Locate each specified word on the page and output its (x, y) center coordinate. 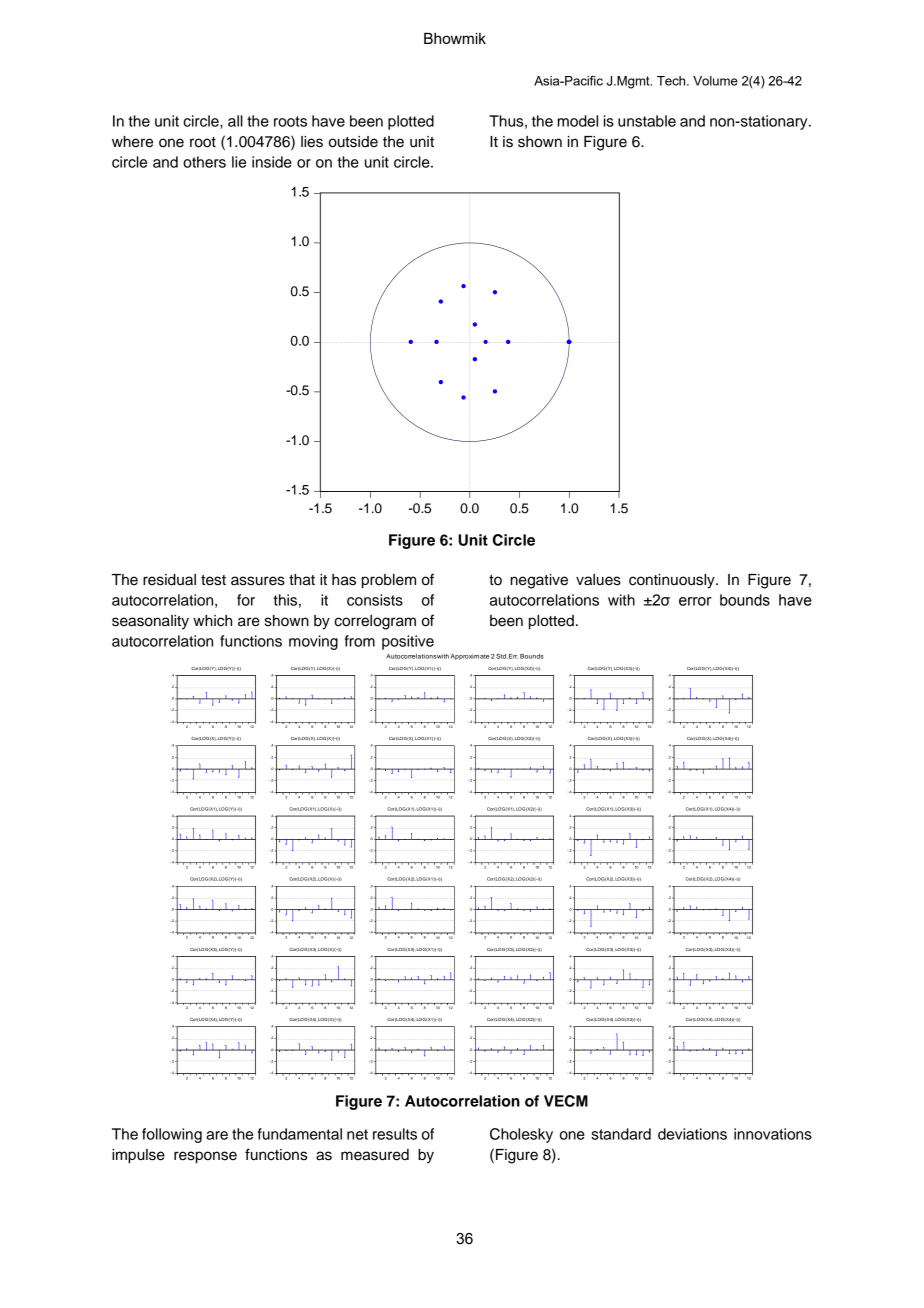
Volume (715, 81)
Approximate (470, 657)
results (395, 1134)
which (212, 621)
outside (353, 142)
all (235, 121)
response (205, 1157)
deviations (692, 1134)
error (695, 601)
